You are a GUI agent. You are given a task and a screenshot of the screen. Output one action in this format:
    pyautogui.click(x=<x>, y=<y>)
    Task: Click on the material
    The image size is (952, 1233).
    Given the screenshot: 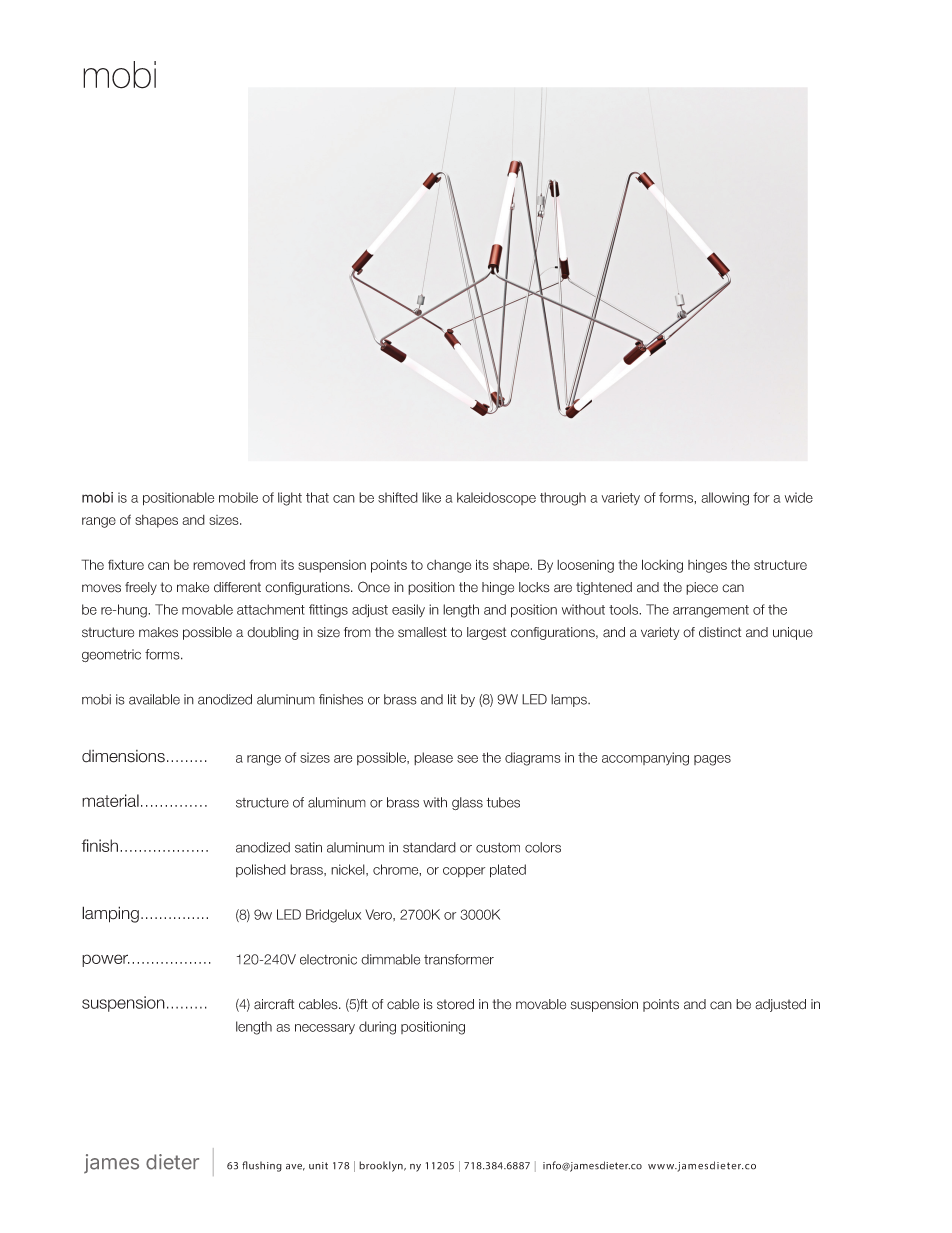 What is the action you would take?
    pyautogui.click(x=110, y=800)
